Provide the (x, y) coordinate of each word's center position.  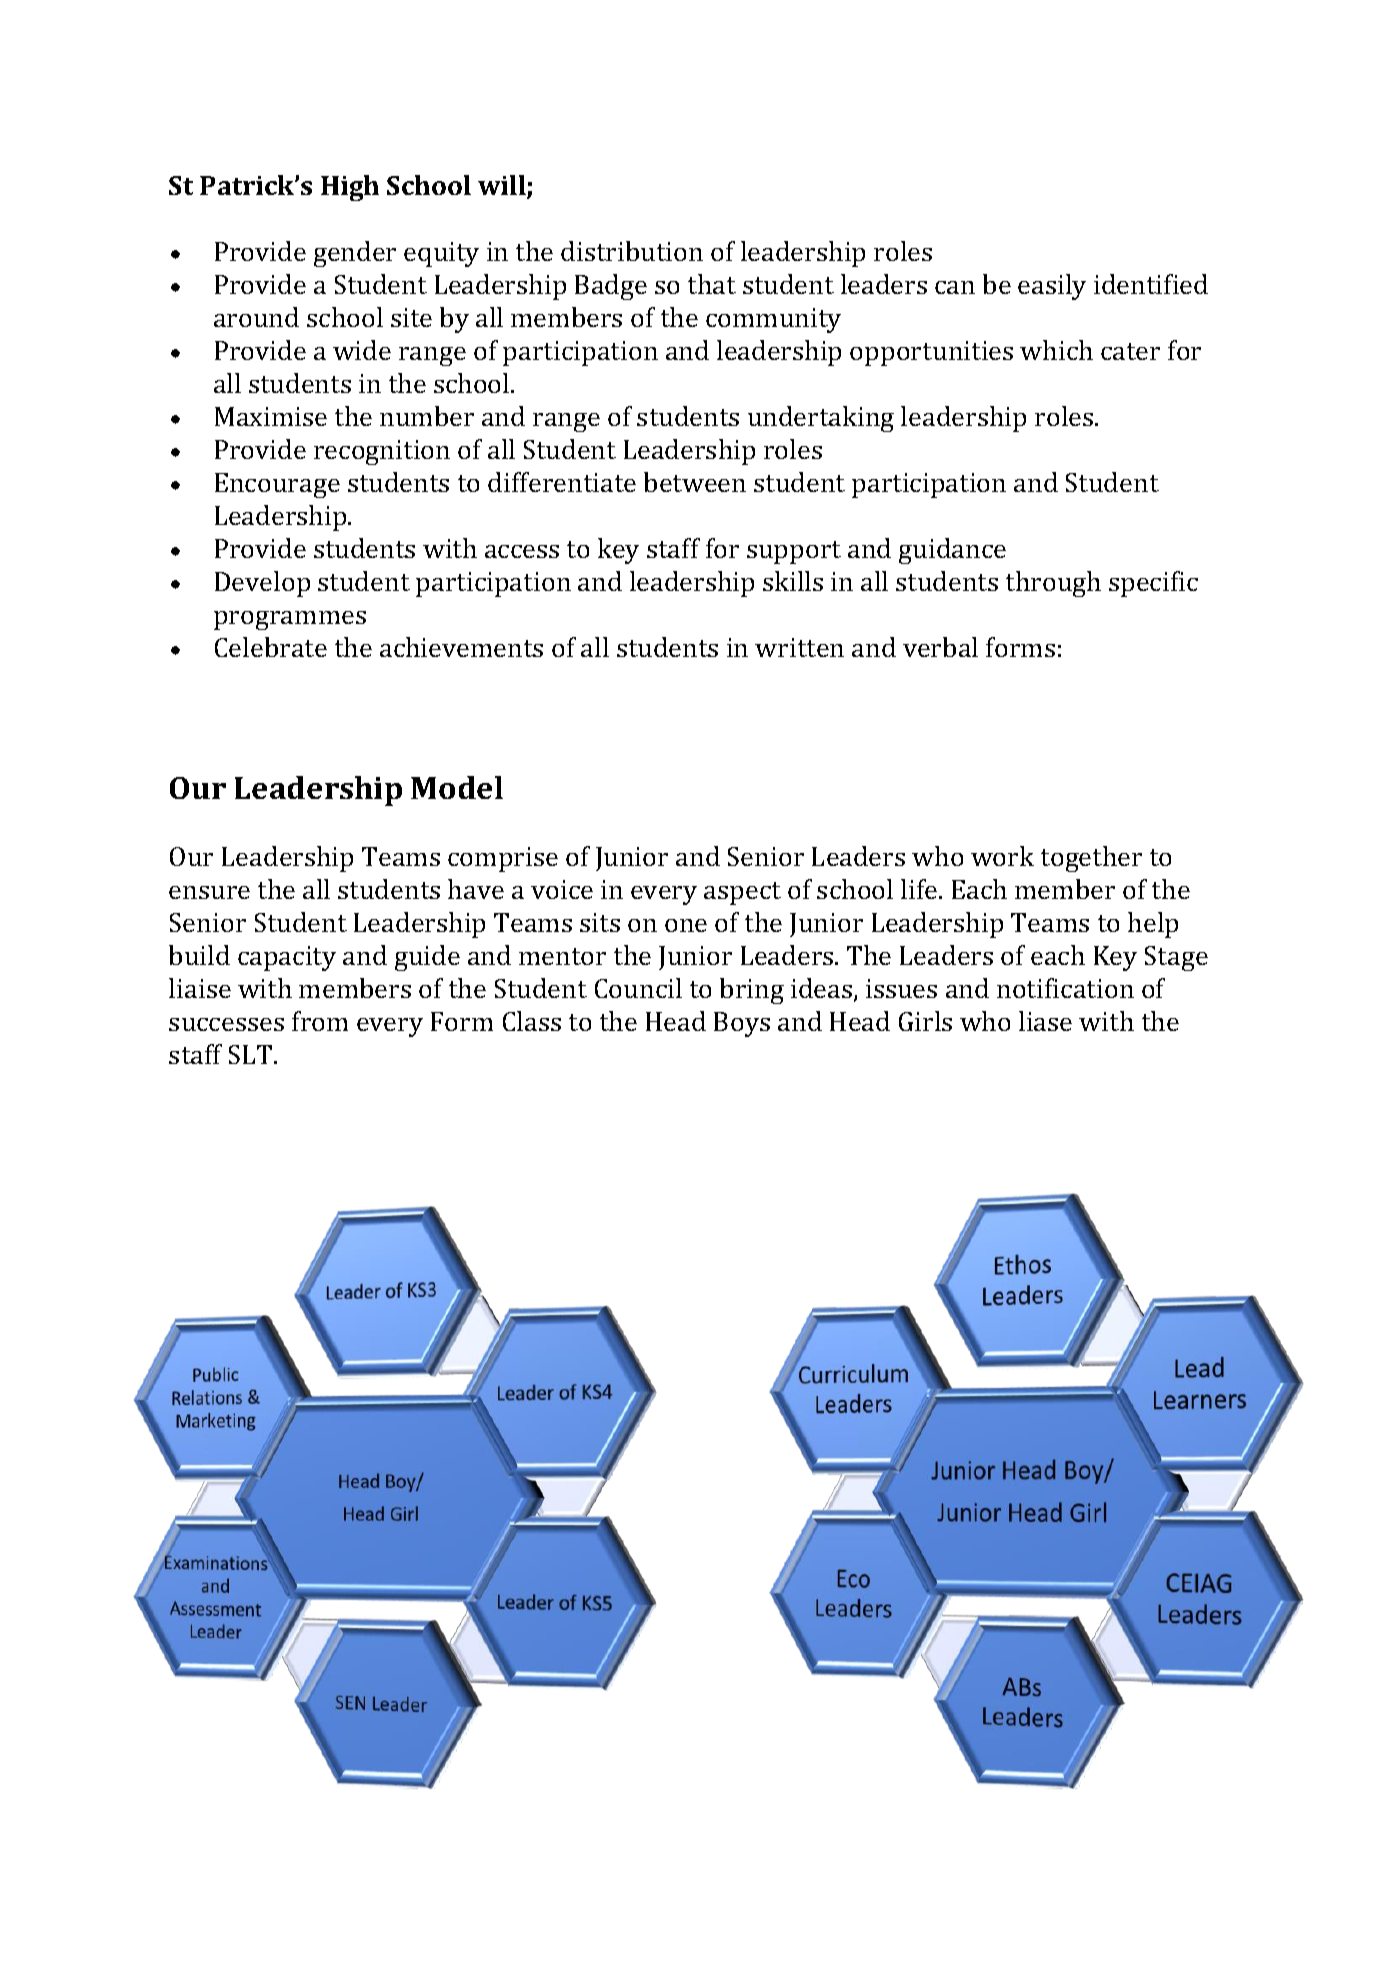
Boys (742, 1024)
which (1056, 350)
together (1091, 859)
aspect (742, 893)
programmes (290, 620)
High (350, 188)
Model (457, 787)
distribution (632, 251)
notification (1065, 988)
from (320, 1021)
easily (1052, 287)
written (799, 647)
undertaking (821, 419)
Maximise (271, 416)
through (1053, 584)
